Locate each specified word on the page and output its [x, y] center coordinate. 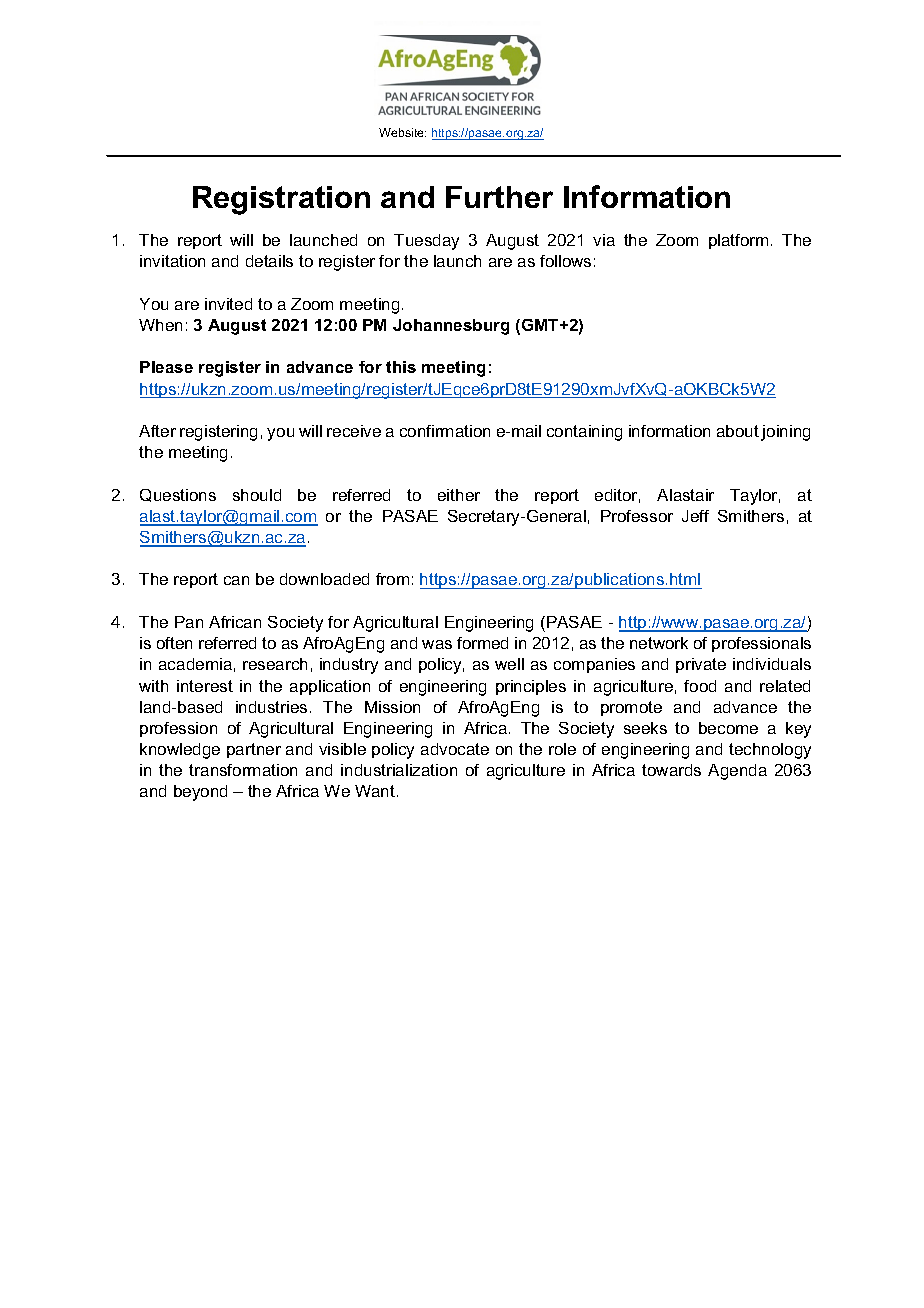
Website [402, 132]
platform [738, 241]
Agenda [737, 772]
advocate [455, 749]
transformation [243, 770]
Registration [281, 200]
